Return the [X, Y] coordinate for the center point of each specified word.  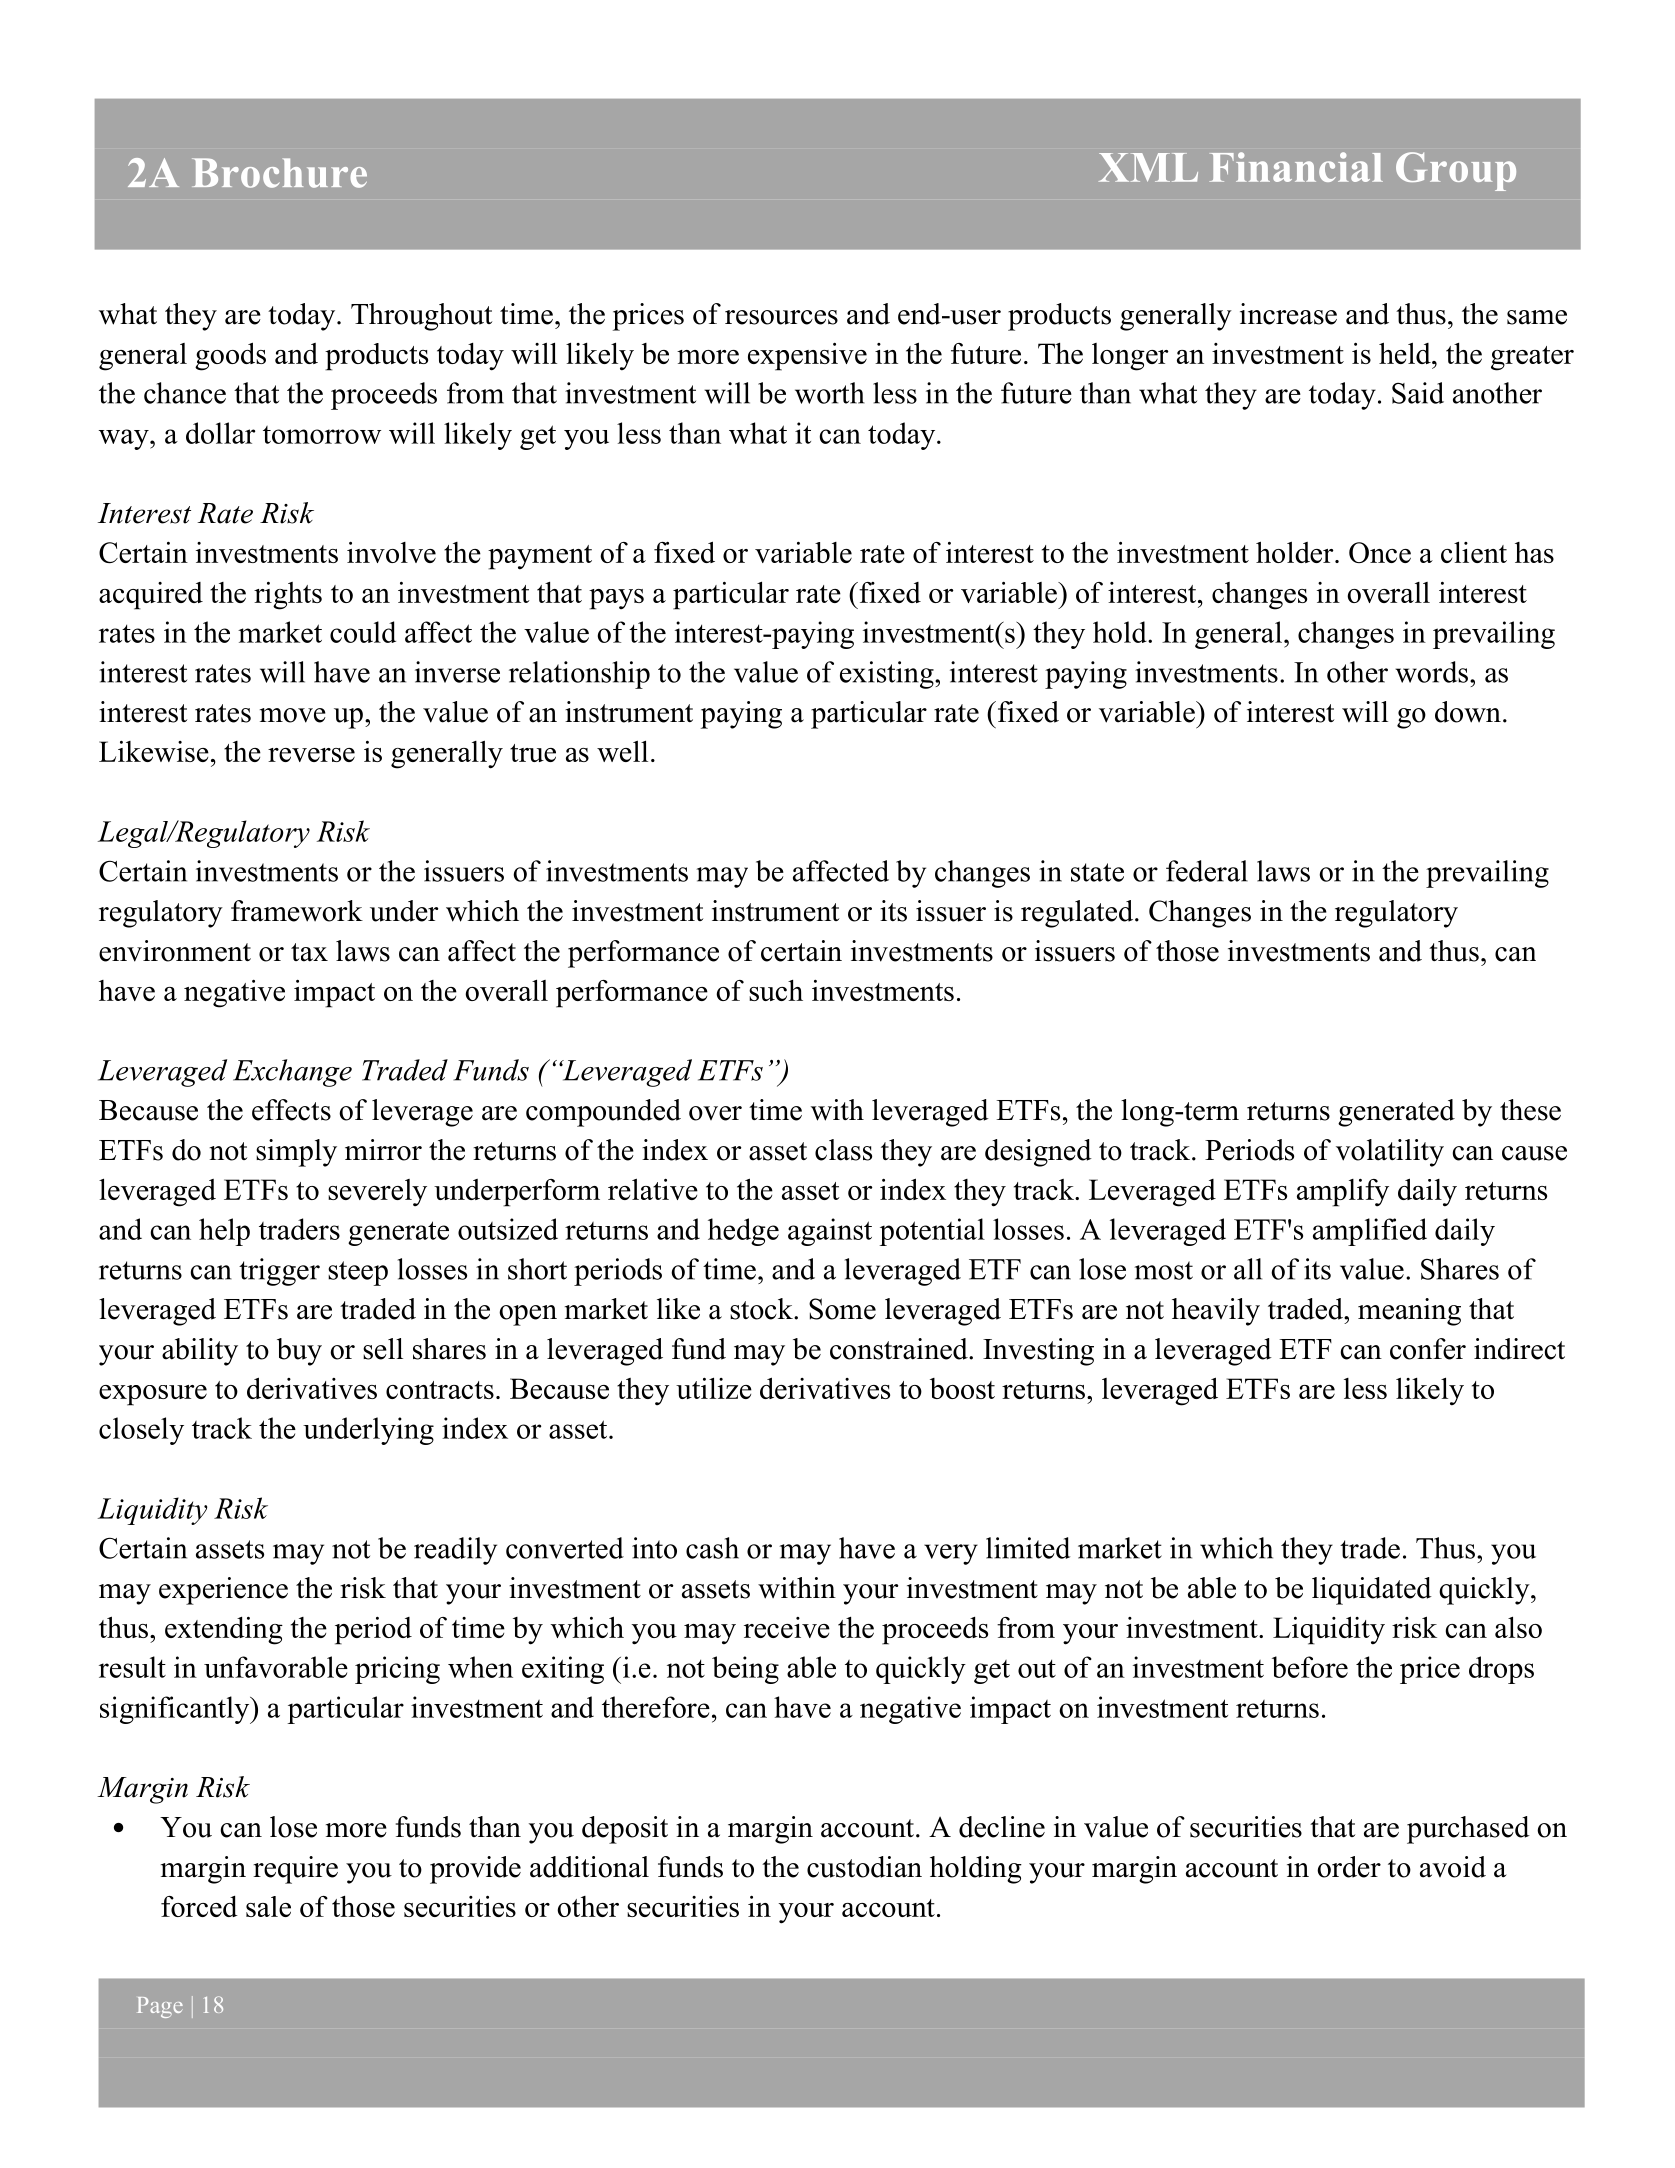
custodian [864, 1867]
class [843, 1150]
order [1349, 1867]
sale [268, 1906]
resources [781, 317]
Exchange [292, 1073]
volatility [1390, 1153]
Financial [1296, 167]
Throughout [421, 317]
